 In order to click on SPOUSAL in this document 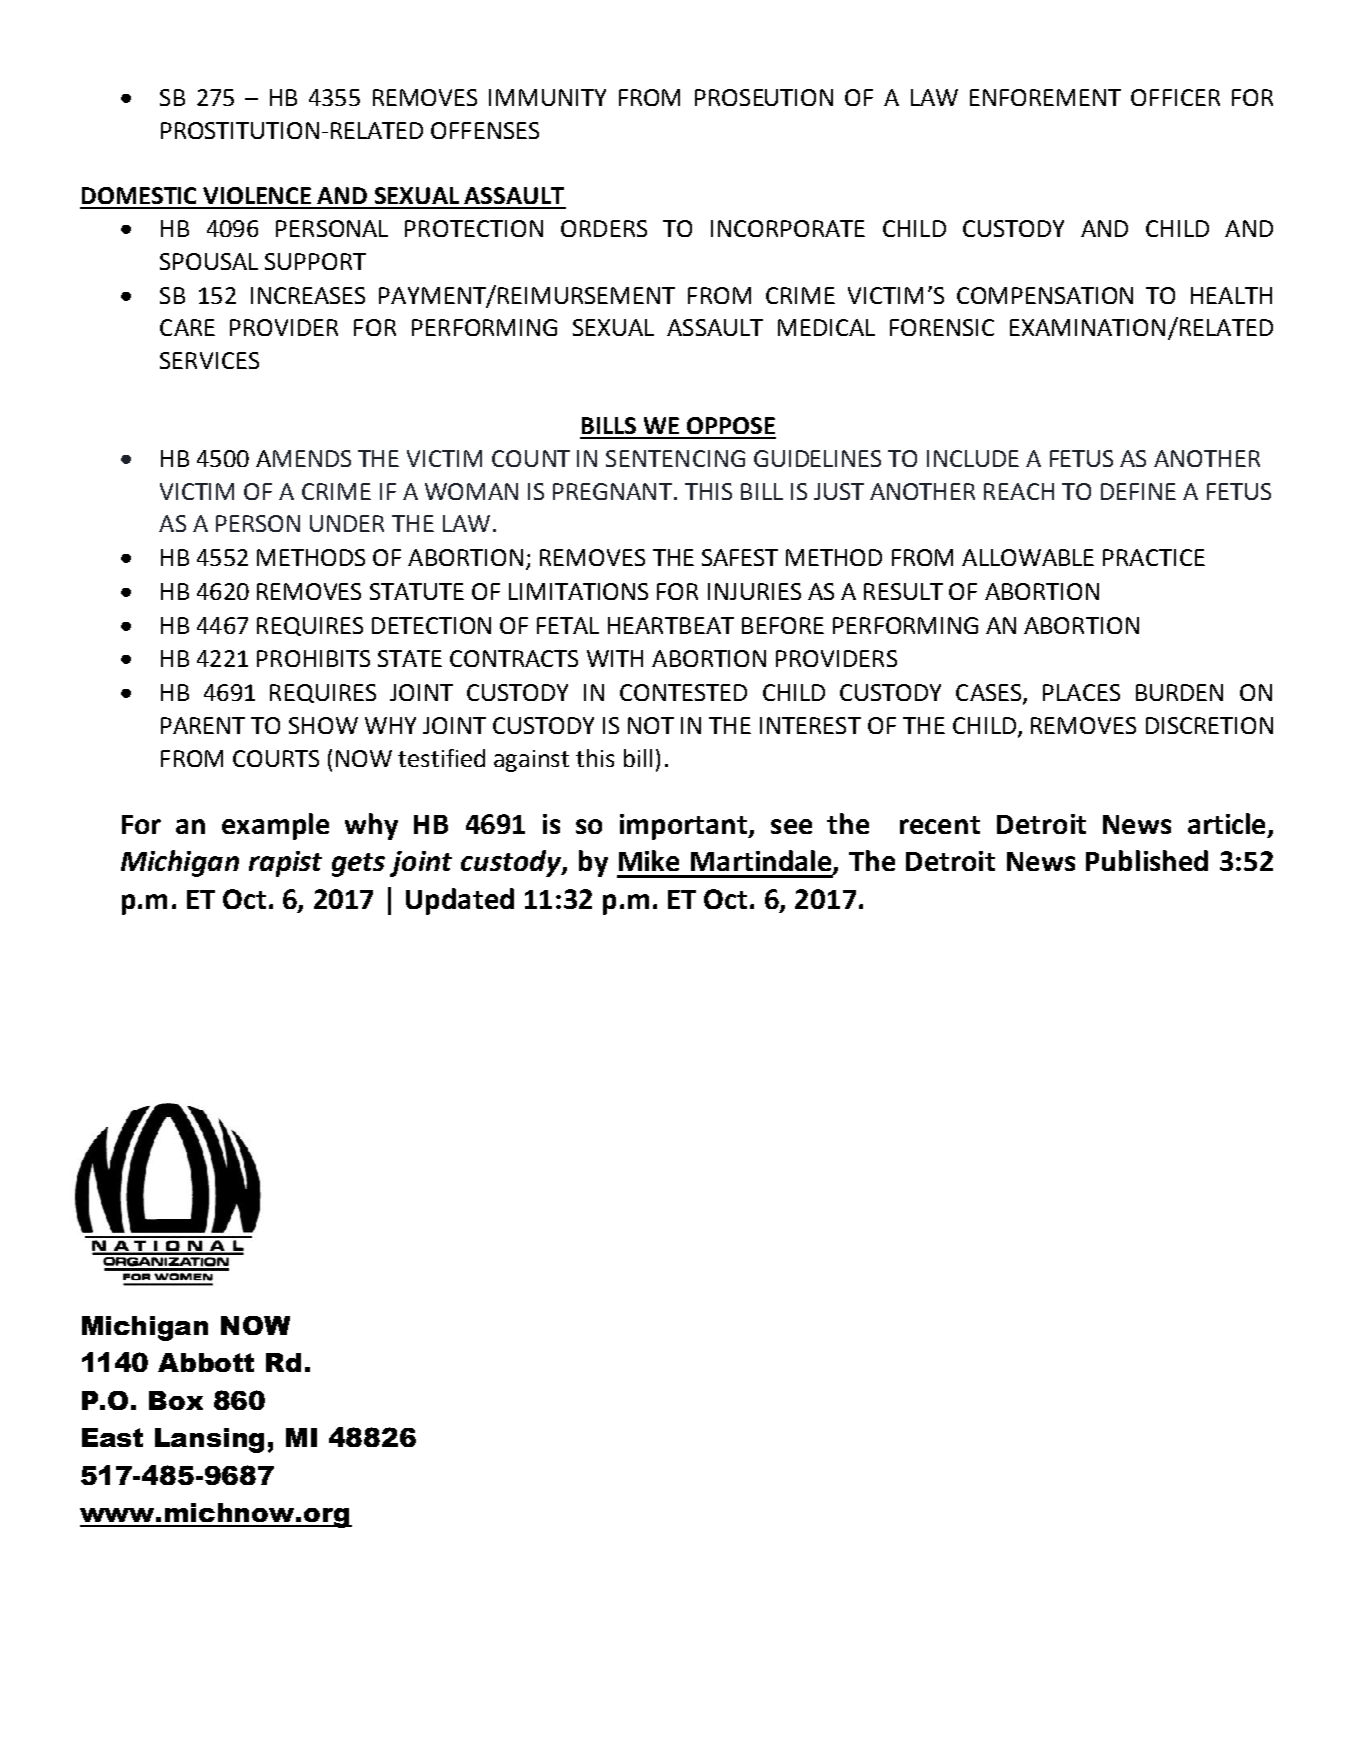, I will do `click(209, 261)`.
